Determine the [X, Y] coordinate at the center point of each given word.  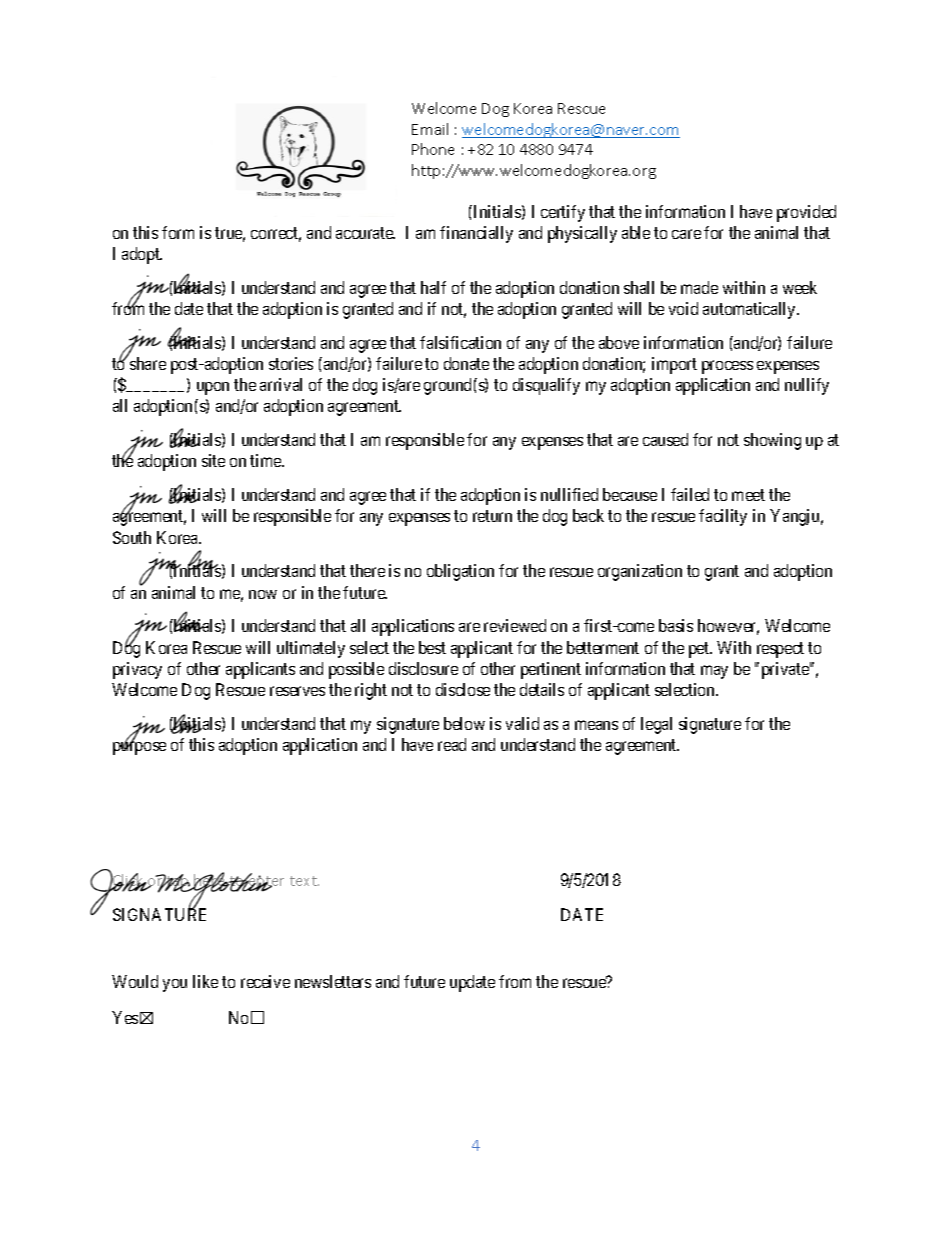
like [205, 981]
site [213, 460]
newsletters [333, 981]
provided [806, 213]
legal [656, 725]
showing [772, 441]
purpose [139, 748]
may [714, 672]
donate [466, 363]
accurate [365, 233]
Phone [433, 149]
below [464, 723]
